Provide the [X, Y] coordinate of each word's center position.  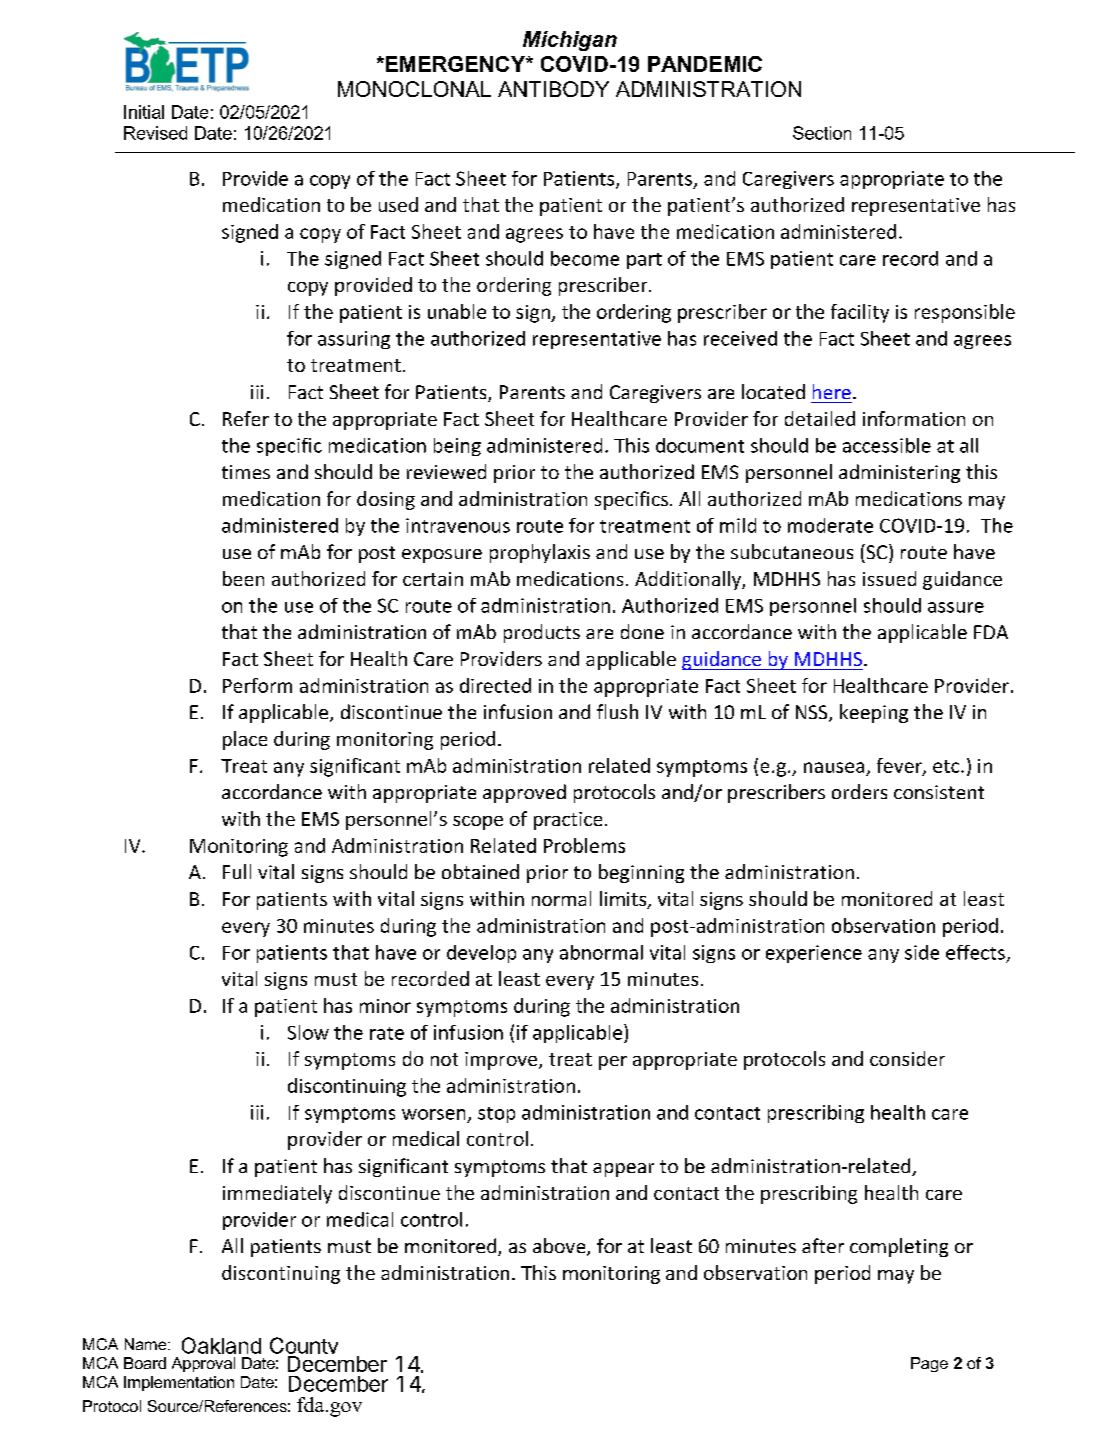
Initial [144, 112]
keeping [874, 713]
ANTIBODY [553, 89]
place [245, 740]
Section [822, 133]
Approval [203, 1364]
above [560, 1247]
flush [617, 711]
